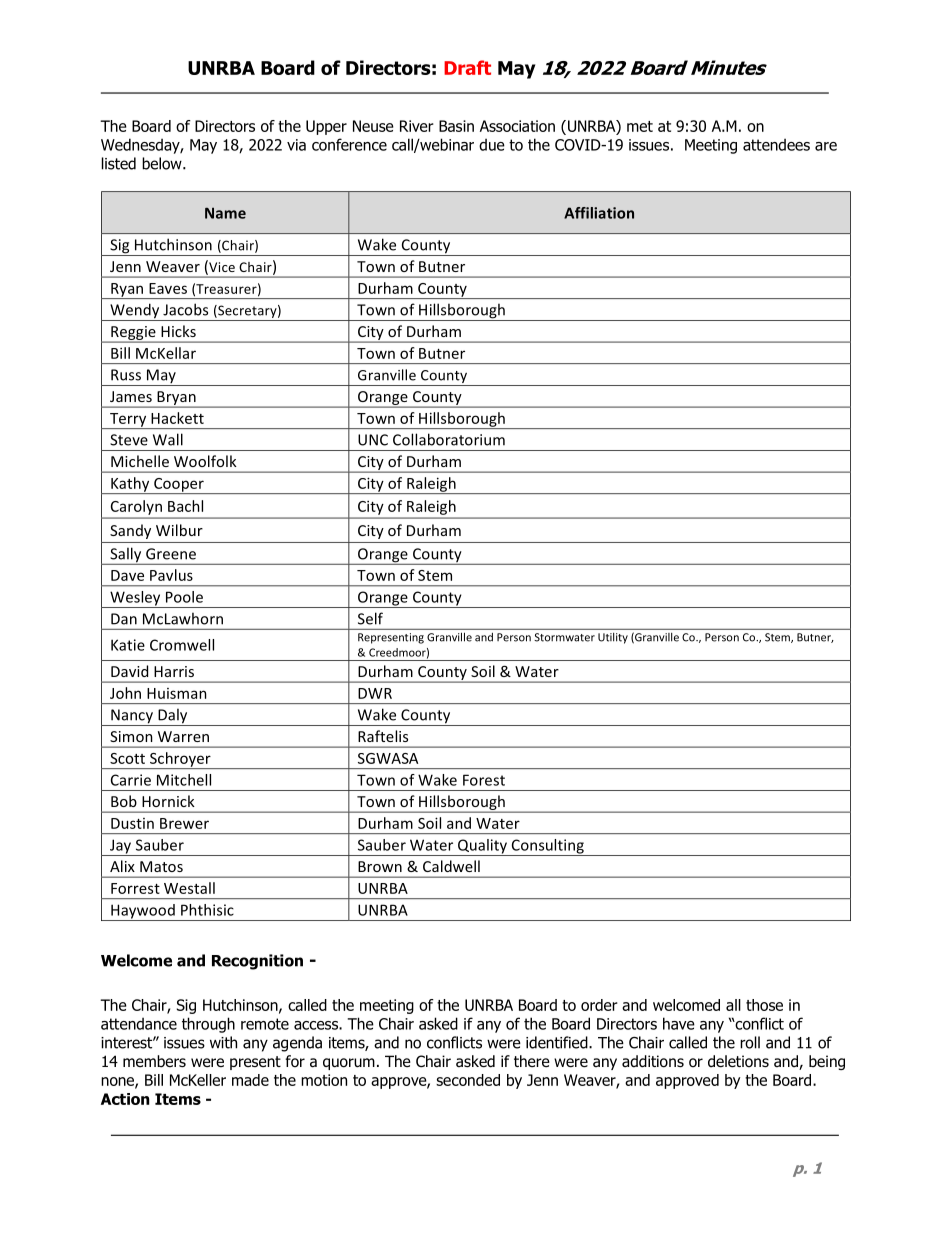  What do you see at coordinates (738, 1061) in the document?
I see `deletions` at bounding box center [738, 1061].
